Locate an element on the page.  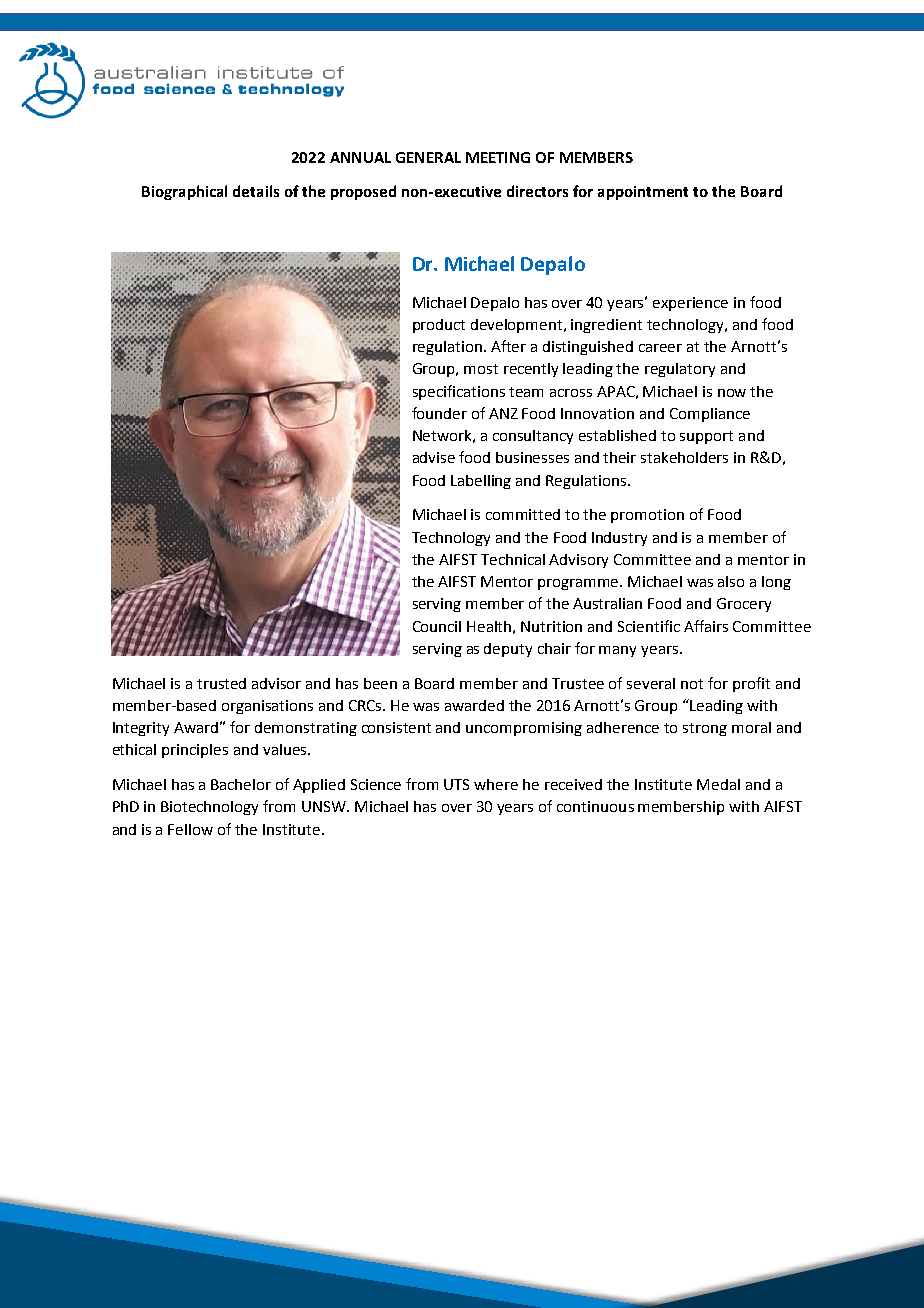
where is located at coordinates (496, 784).
